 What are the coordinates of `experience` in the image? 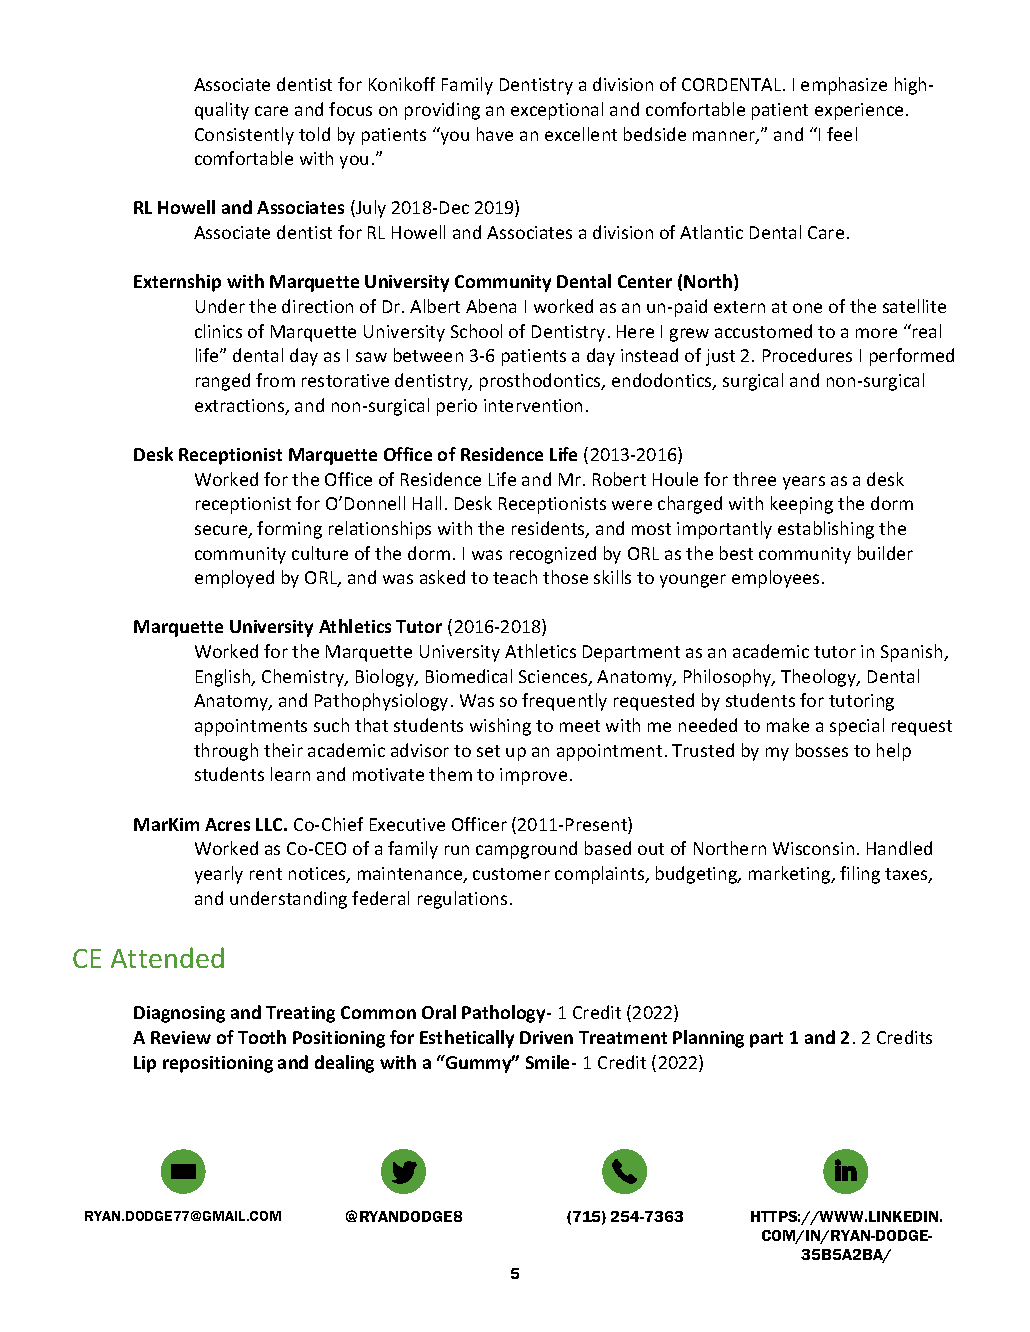 It's located at (859, 111).
